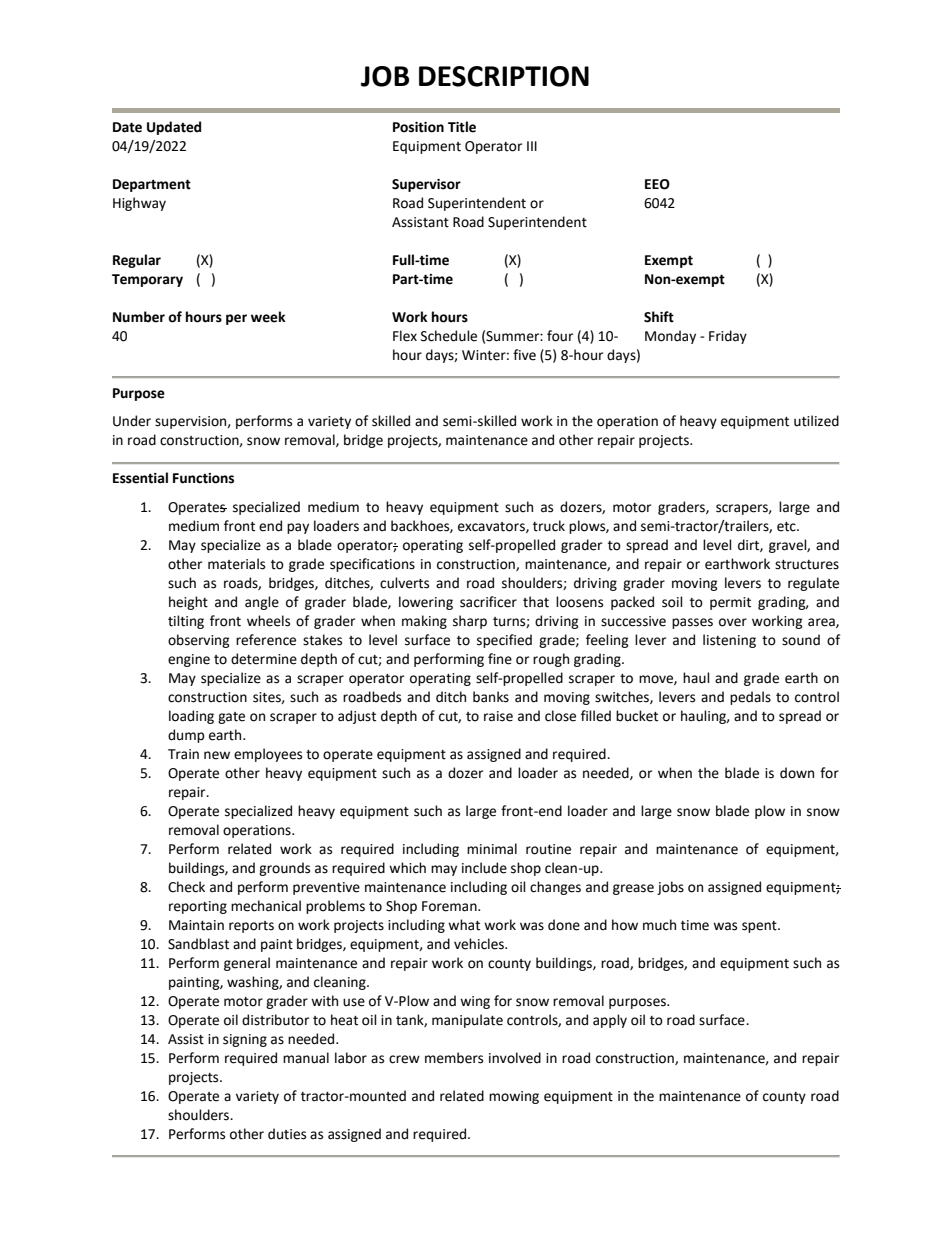 The image size is (952, 1233). What do you see at coordinates (217, 755) in the page?
I see `new` at bounding box center [217, 755].
